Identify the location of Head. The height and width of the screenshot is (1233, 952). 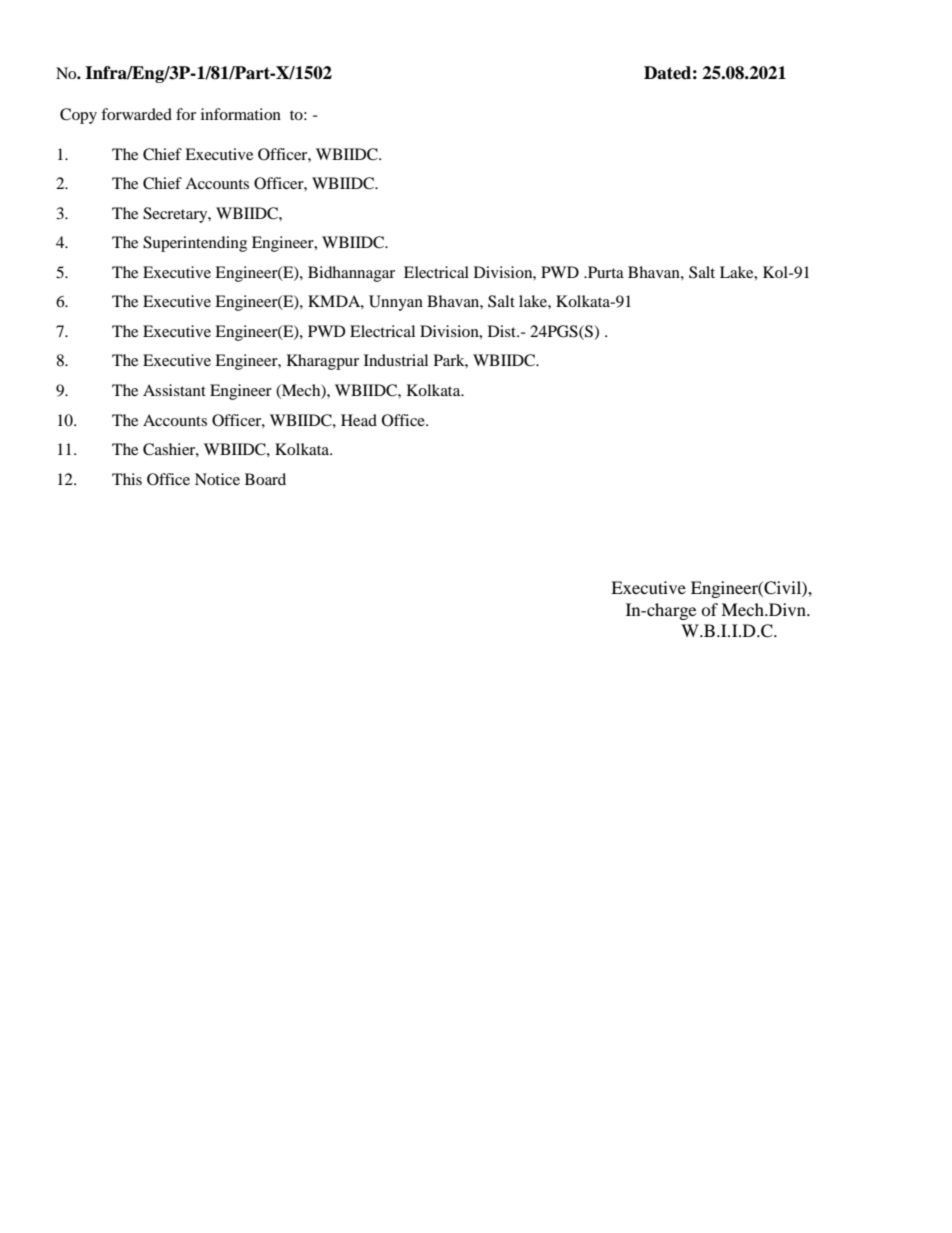
(359, 420).
